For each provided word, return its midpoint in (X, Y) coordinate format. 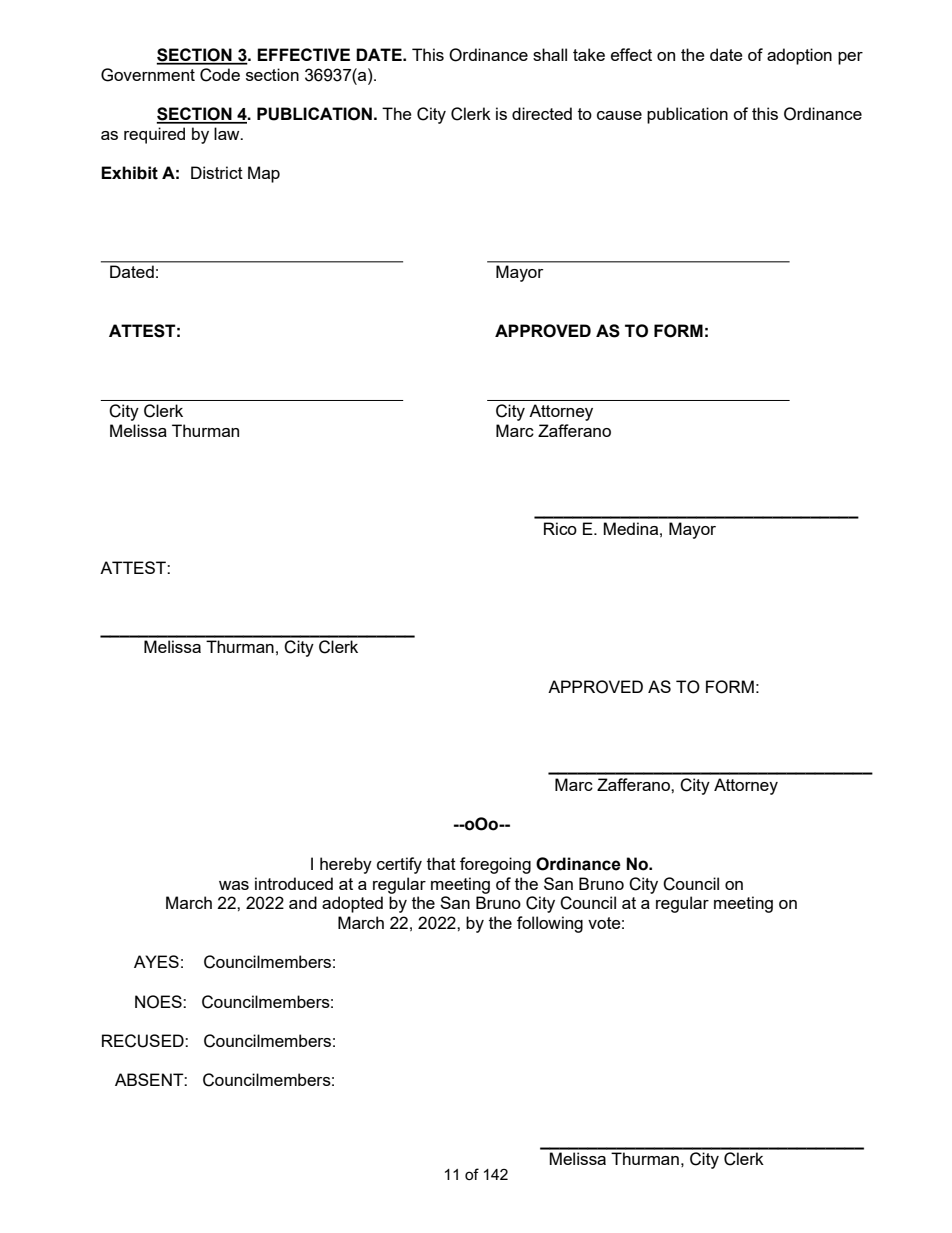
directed (542, 113)
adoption (799, 56)
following (550, 924)
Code (220, 75)
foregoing (495, 865)
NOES (159, 1002)
